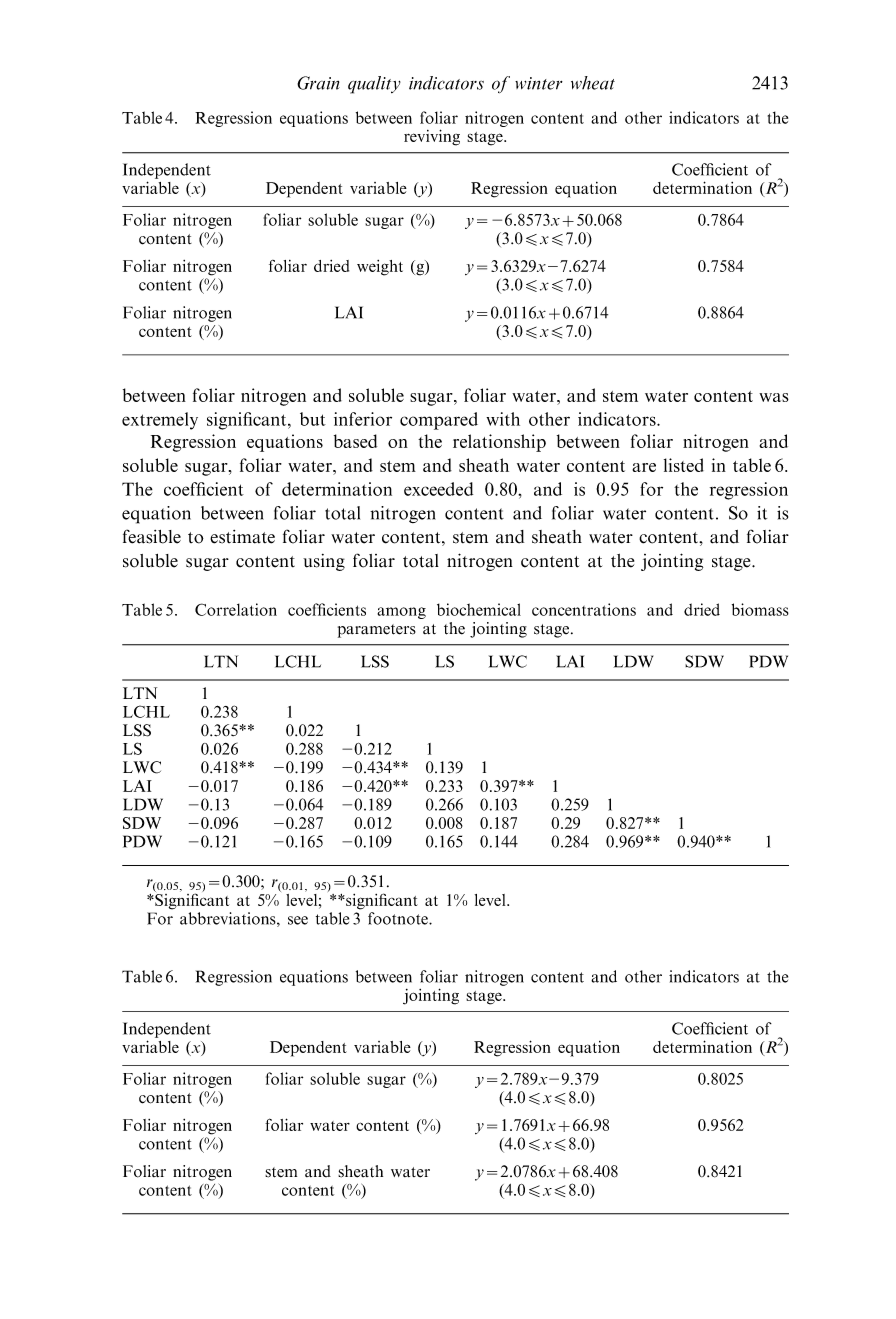  What do you see at coordinates (242, 537) in the screenshot?
I see `estimate` at bounding box center [242, 537].
